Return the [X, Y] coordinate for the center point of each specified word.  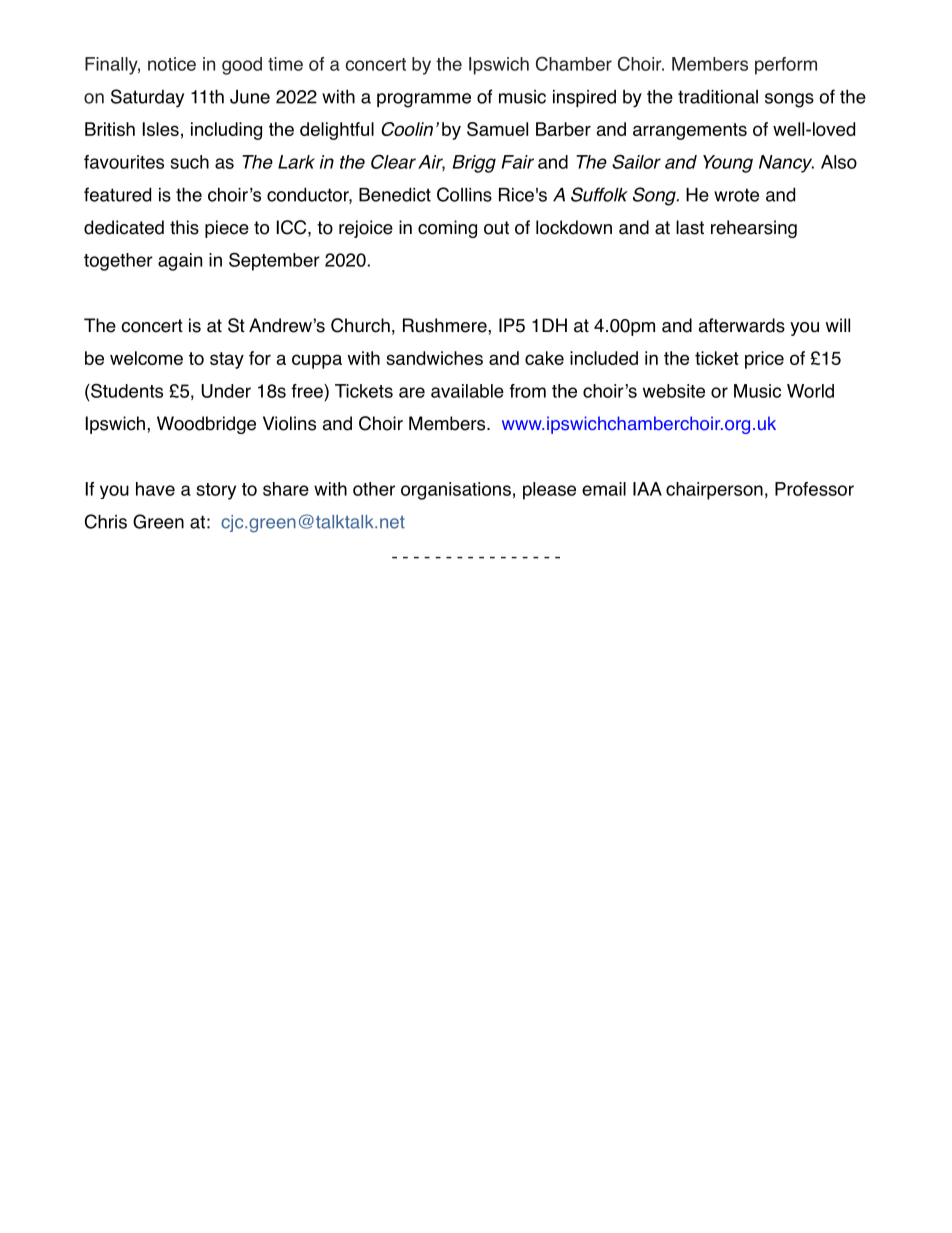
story [216, 491]
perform [786, 66]
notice [172, 64]
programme [424, 100]
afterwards [741, 325]
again [180, 262]
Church [360, 325]
